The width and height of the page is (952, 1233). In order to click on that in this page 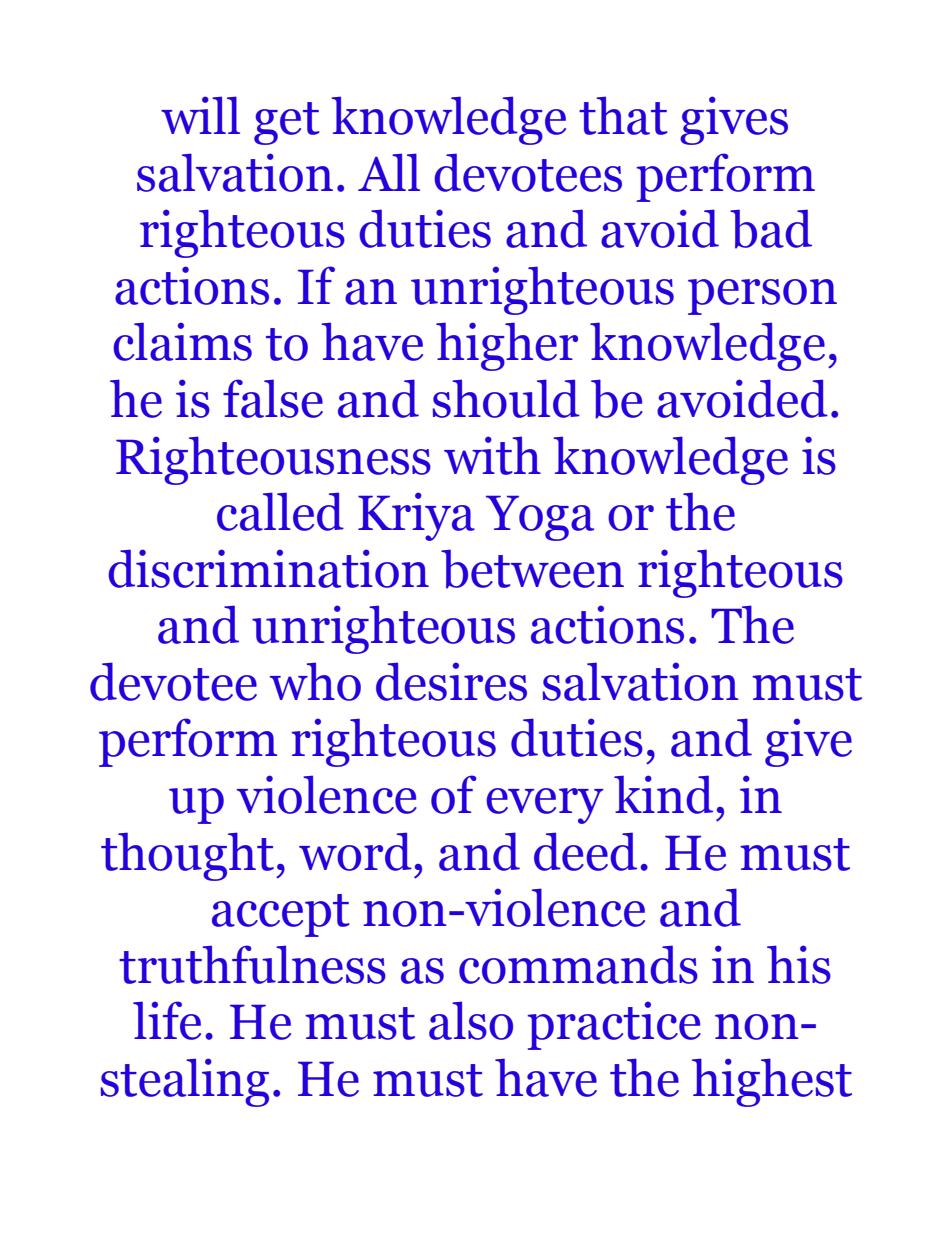, I will do `click(623, 115)`.
